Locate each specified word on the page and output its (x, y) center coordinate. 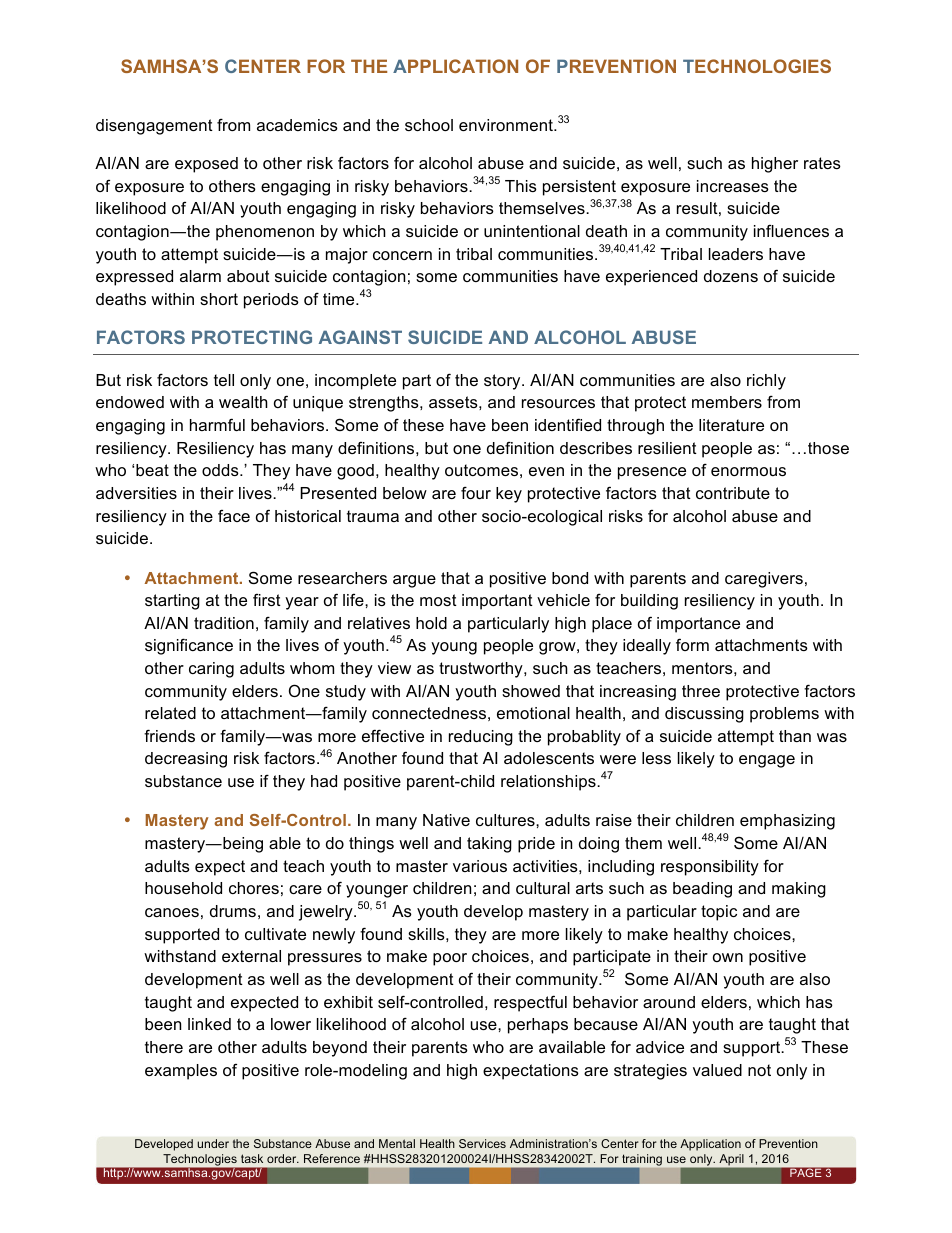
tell (224, 380)
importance (698, 625)
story (503, 382)
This (521, 186)
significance (189, 646)
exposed (206, 165)
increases (733, 186)
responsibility (710, 868)
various (480, 866)
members (727, 402)
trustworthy (482, 670)
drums (233, 911)
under (213, 1143)
